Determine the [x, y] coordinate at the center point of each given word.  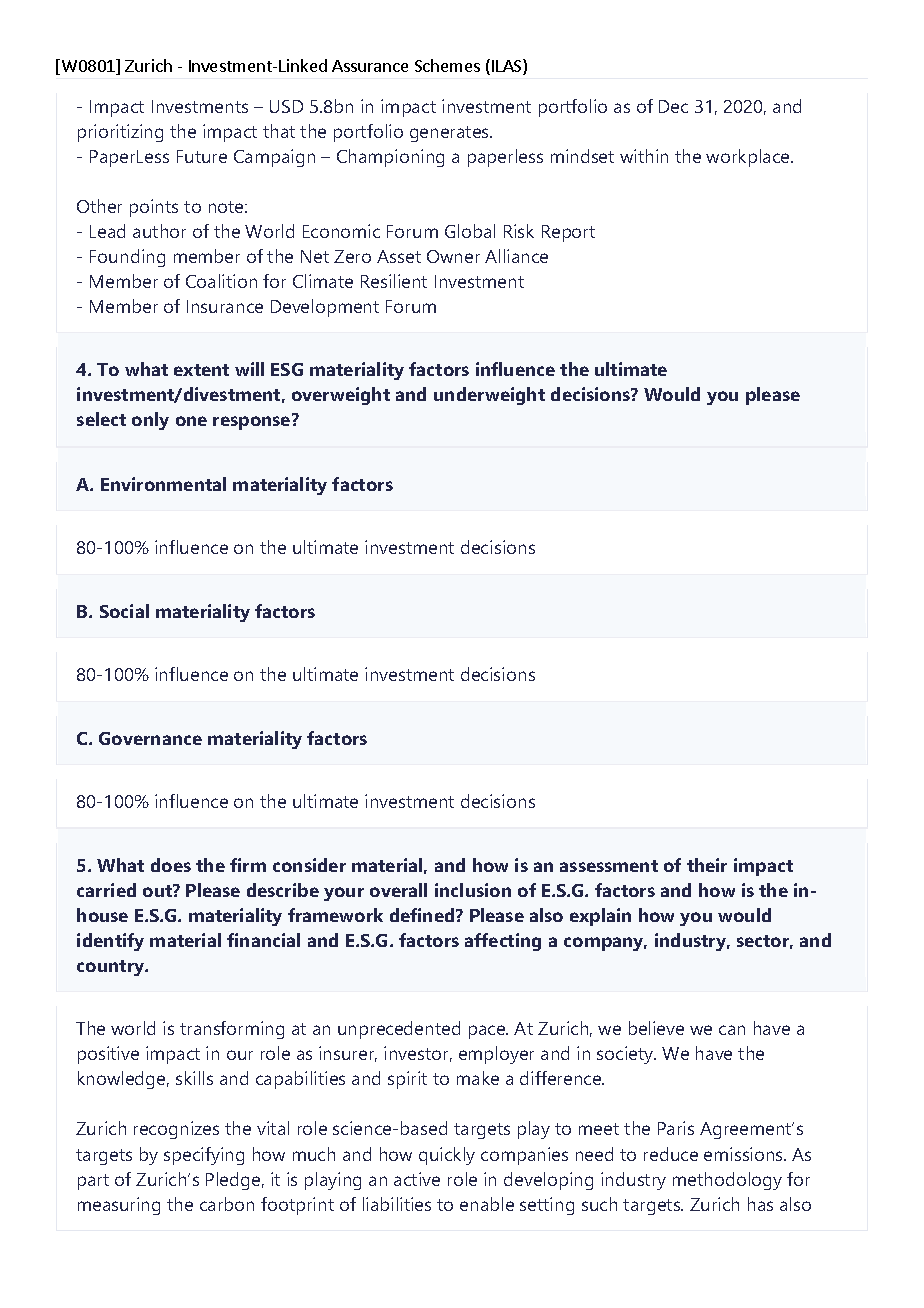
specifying [204, 1156]
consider [309, 865]
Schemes [447, 65]
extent [201, 370]
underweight [489, 396]
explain [600, 917]
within [644, 156]
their [707, 865]
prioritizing [120, 133]
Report [568, 233]
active [417, 1179]
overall [398, 890]
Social [124, 611]
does [171, 865]
